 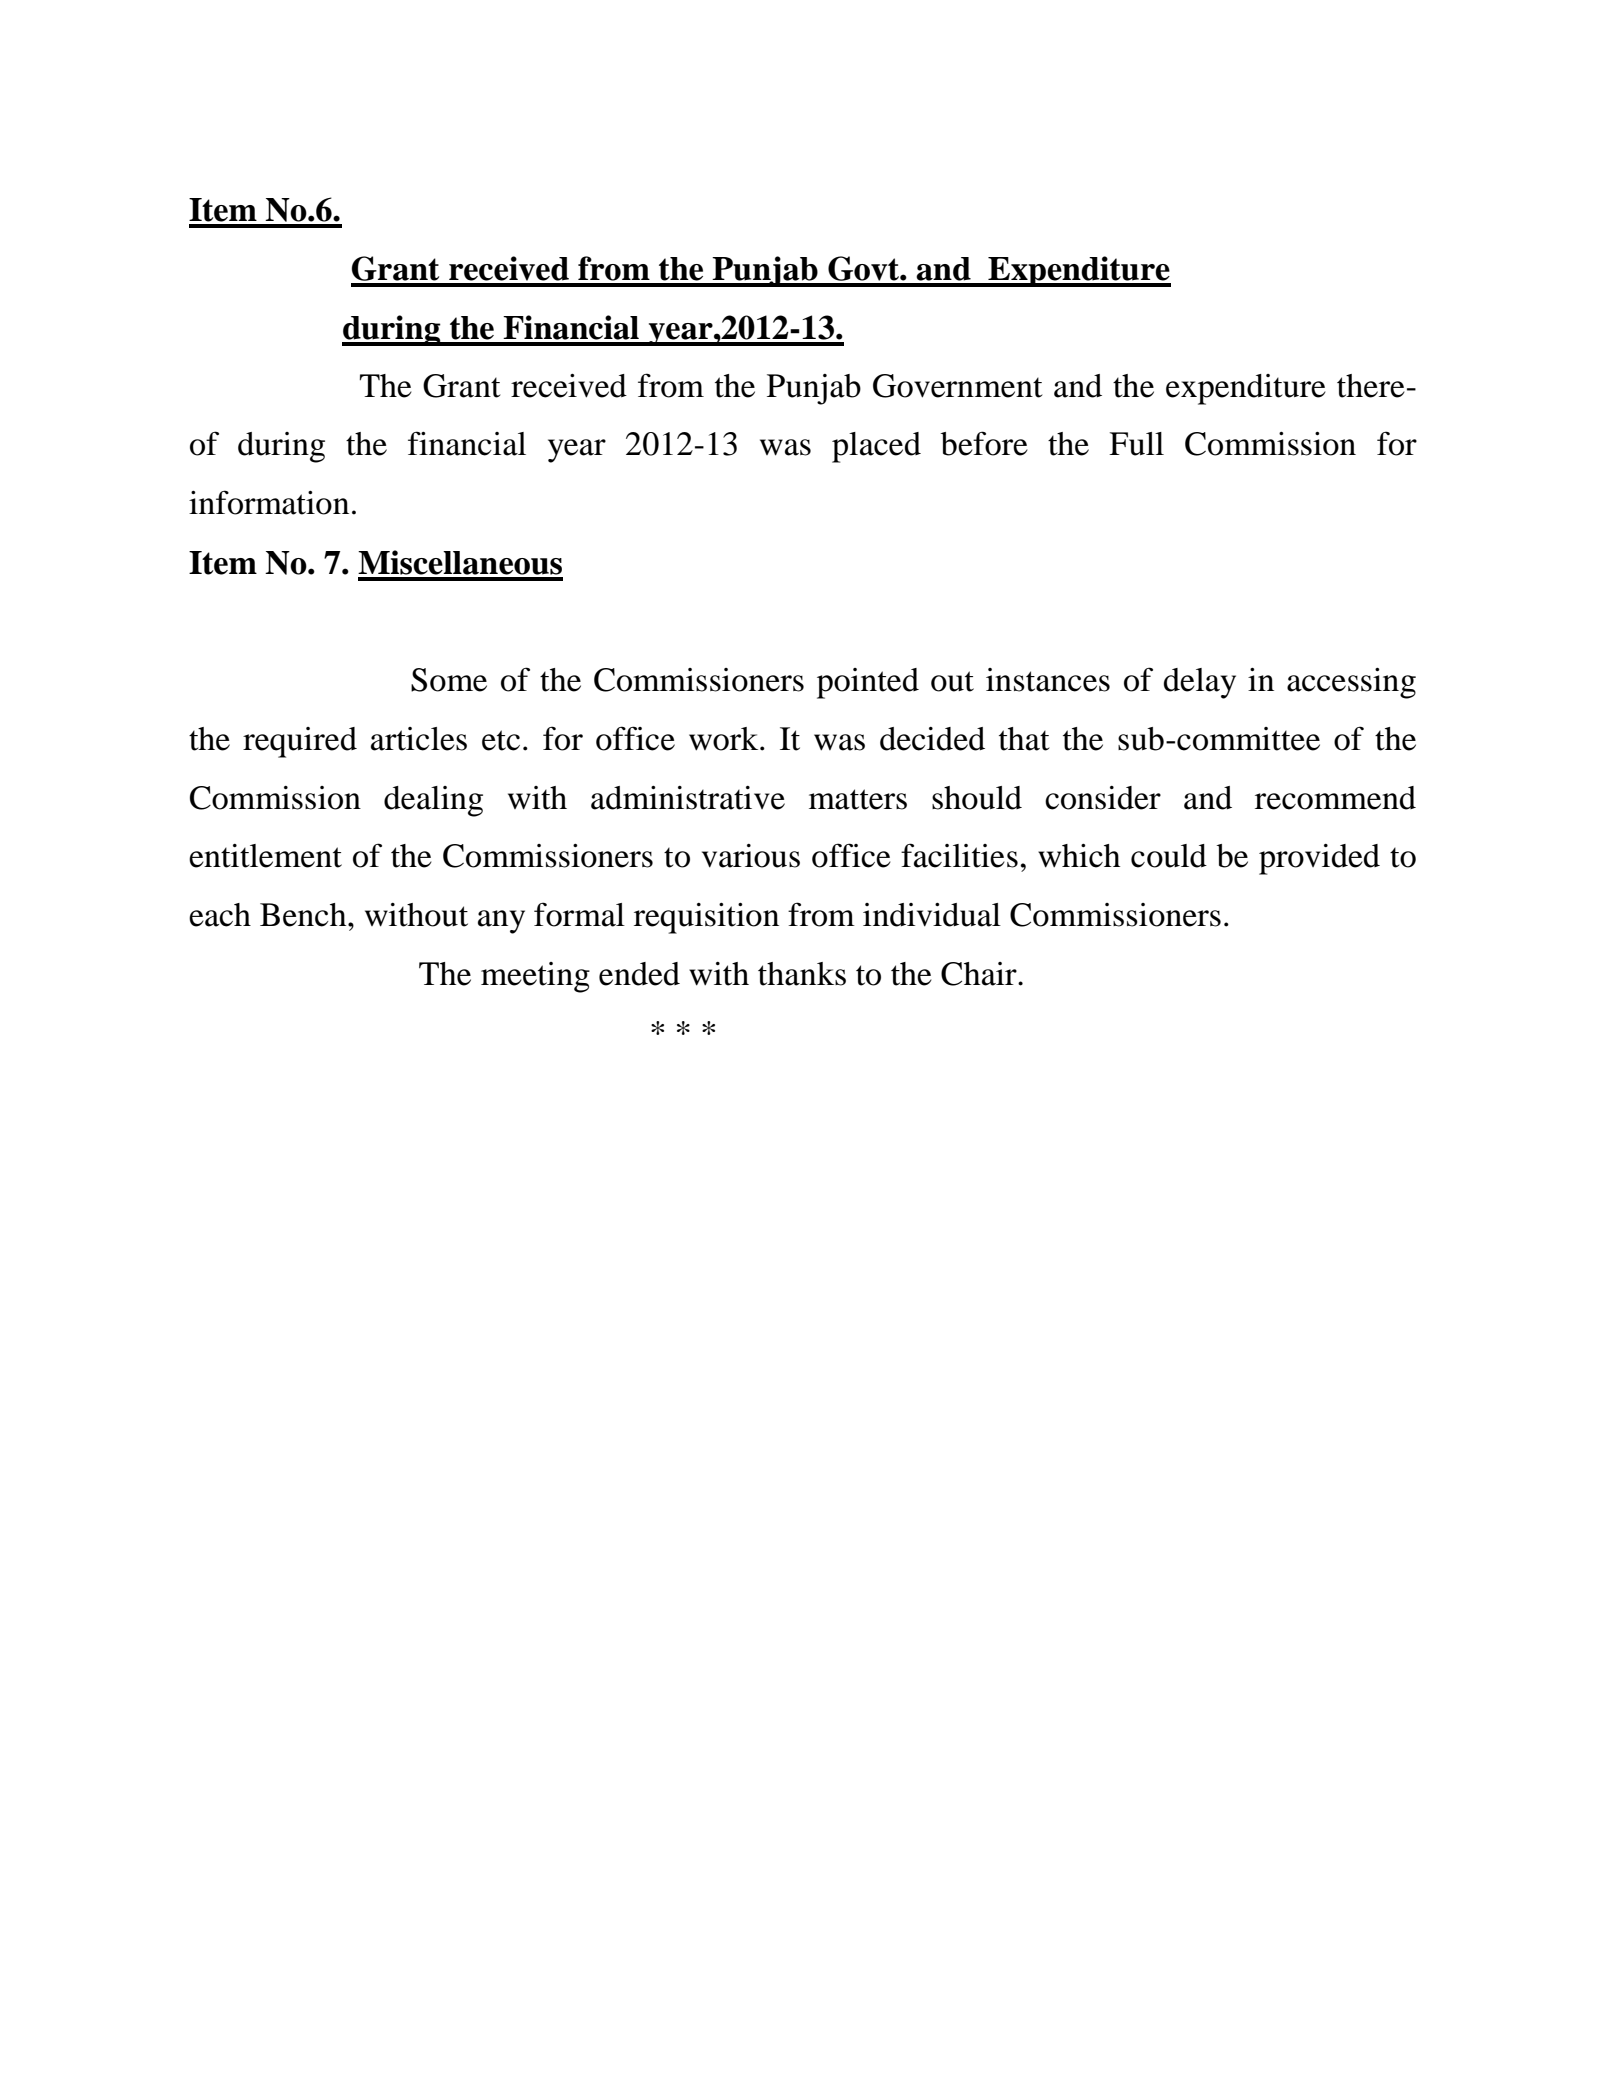 What do you see at coordinates (269, 502) in the screenshot?
I see `information` at bounding box center [269, 502].
